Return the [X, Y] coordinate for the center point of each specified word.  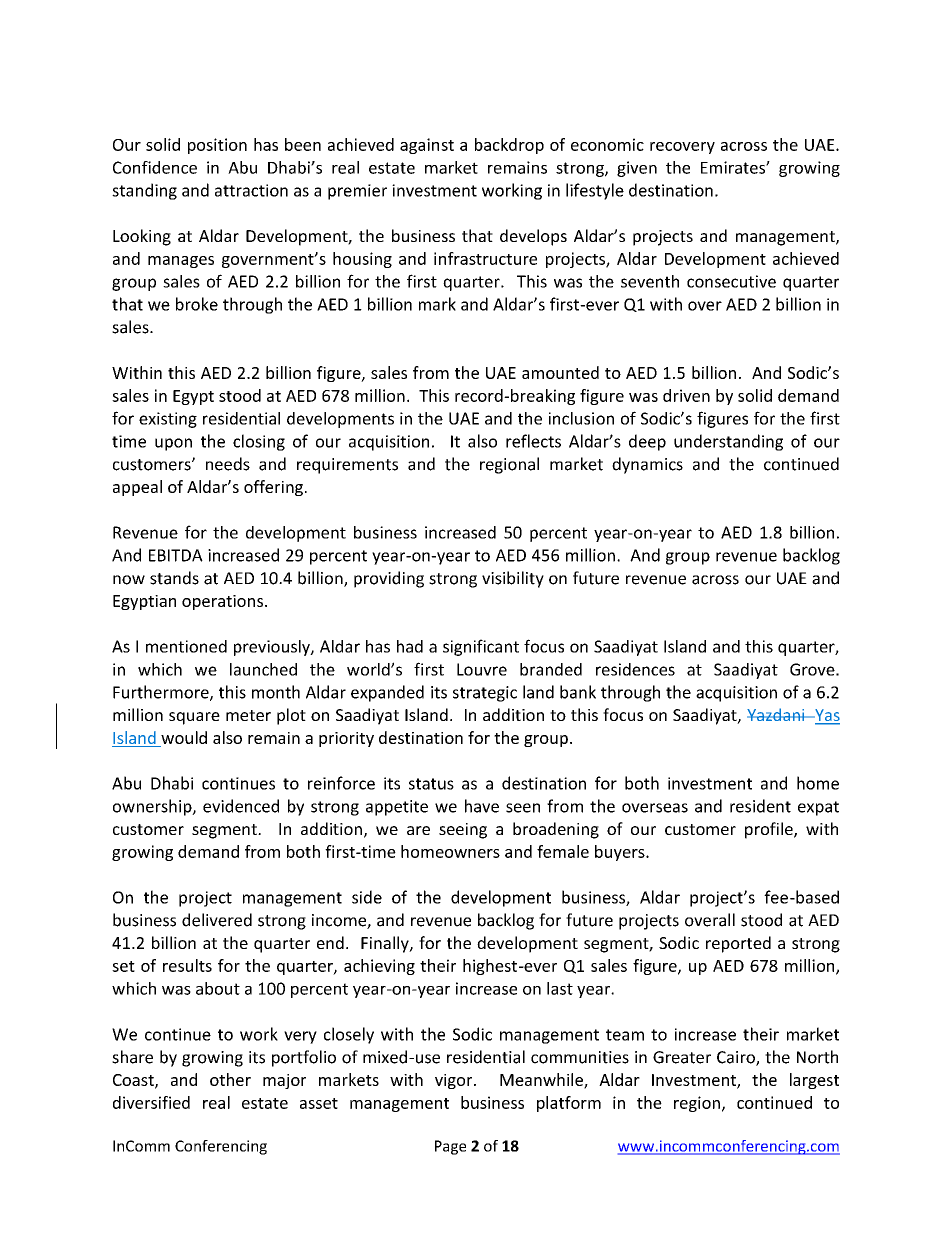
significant [481, 647]
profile [770, 830]
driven [686, 395]
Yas [826, 716]
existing [168, 420]
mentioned [186, 646]
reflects [533, 441]
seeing [463, 831]
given [637, 169]
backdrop [509, 146]
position [217, 146]
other [230, 1079]
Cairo [737, 1058]
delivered [217, 920]
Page [450, 1147]
